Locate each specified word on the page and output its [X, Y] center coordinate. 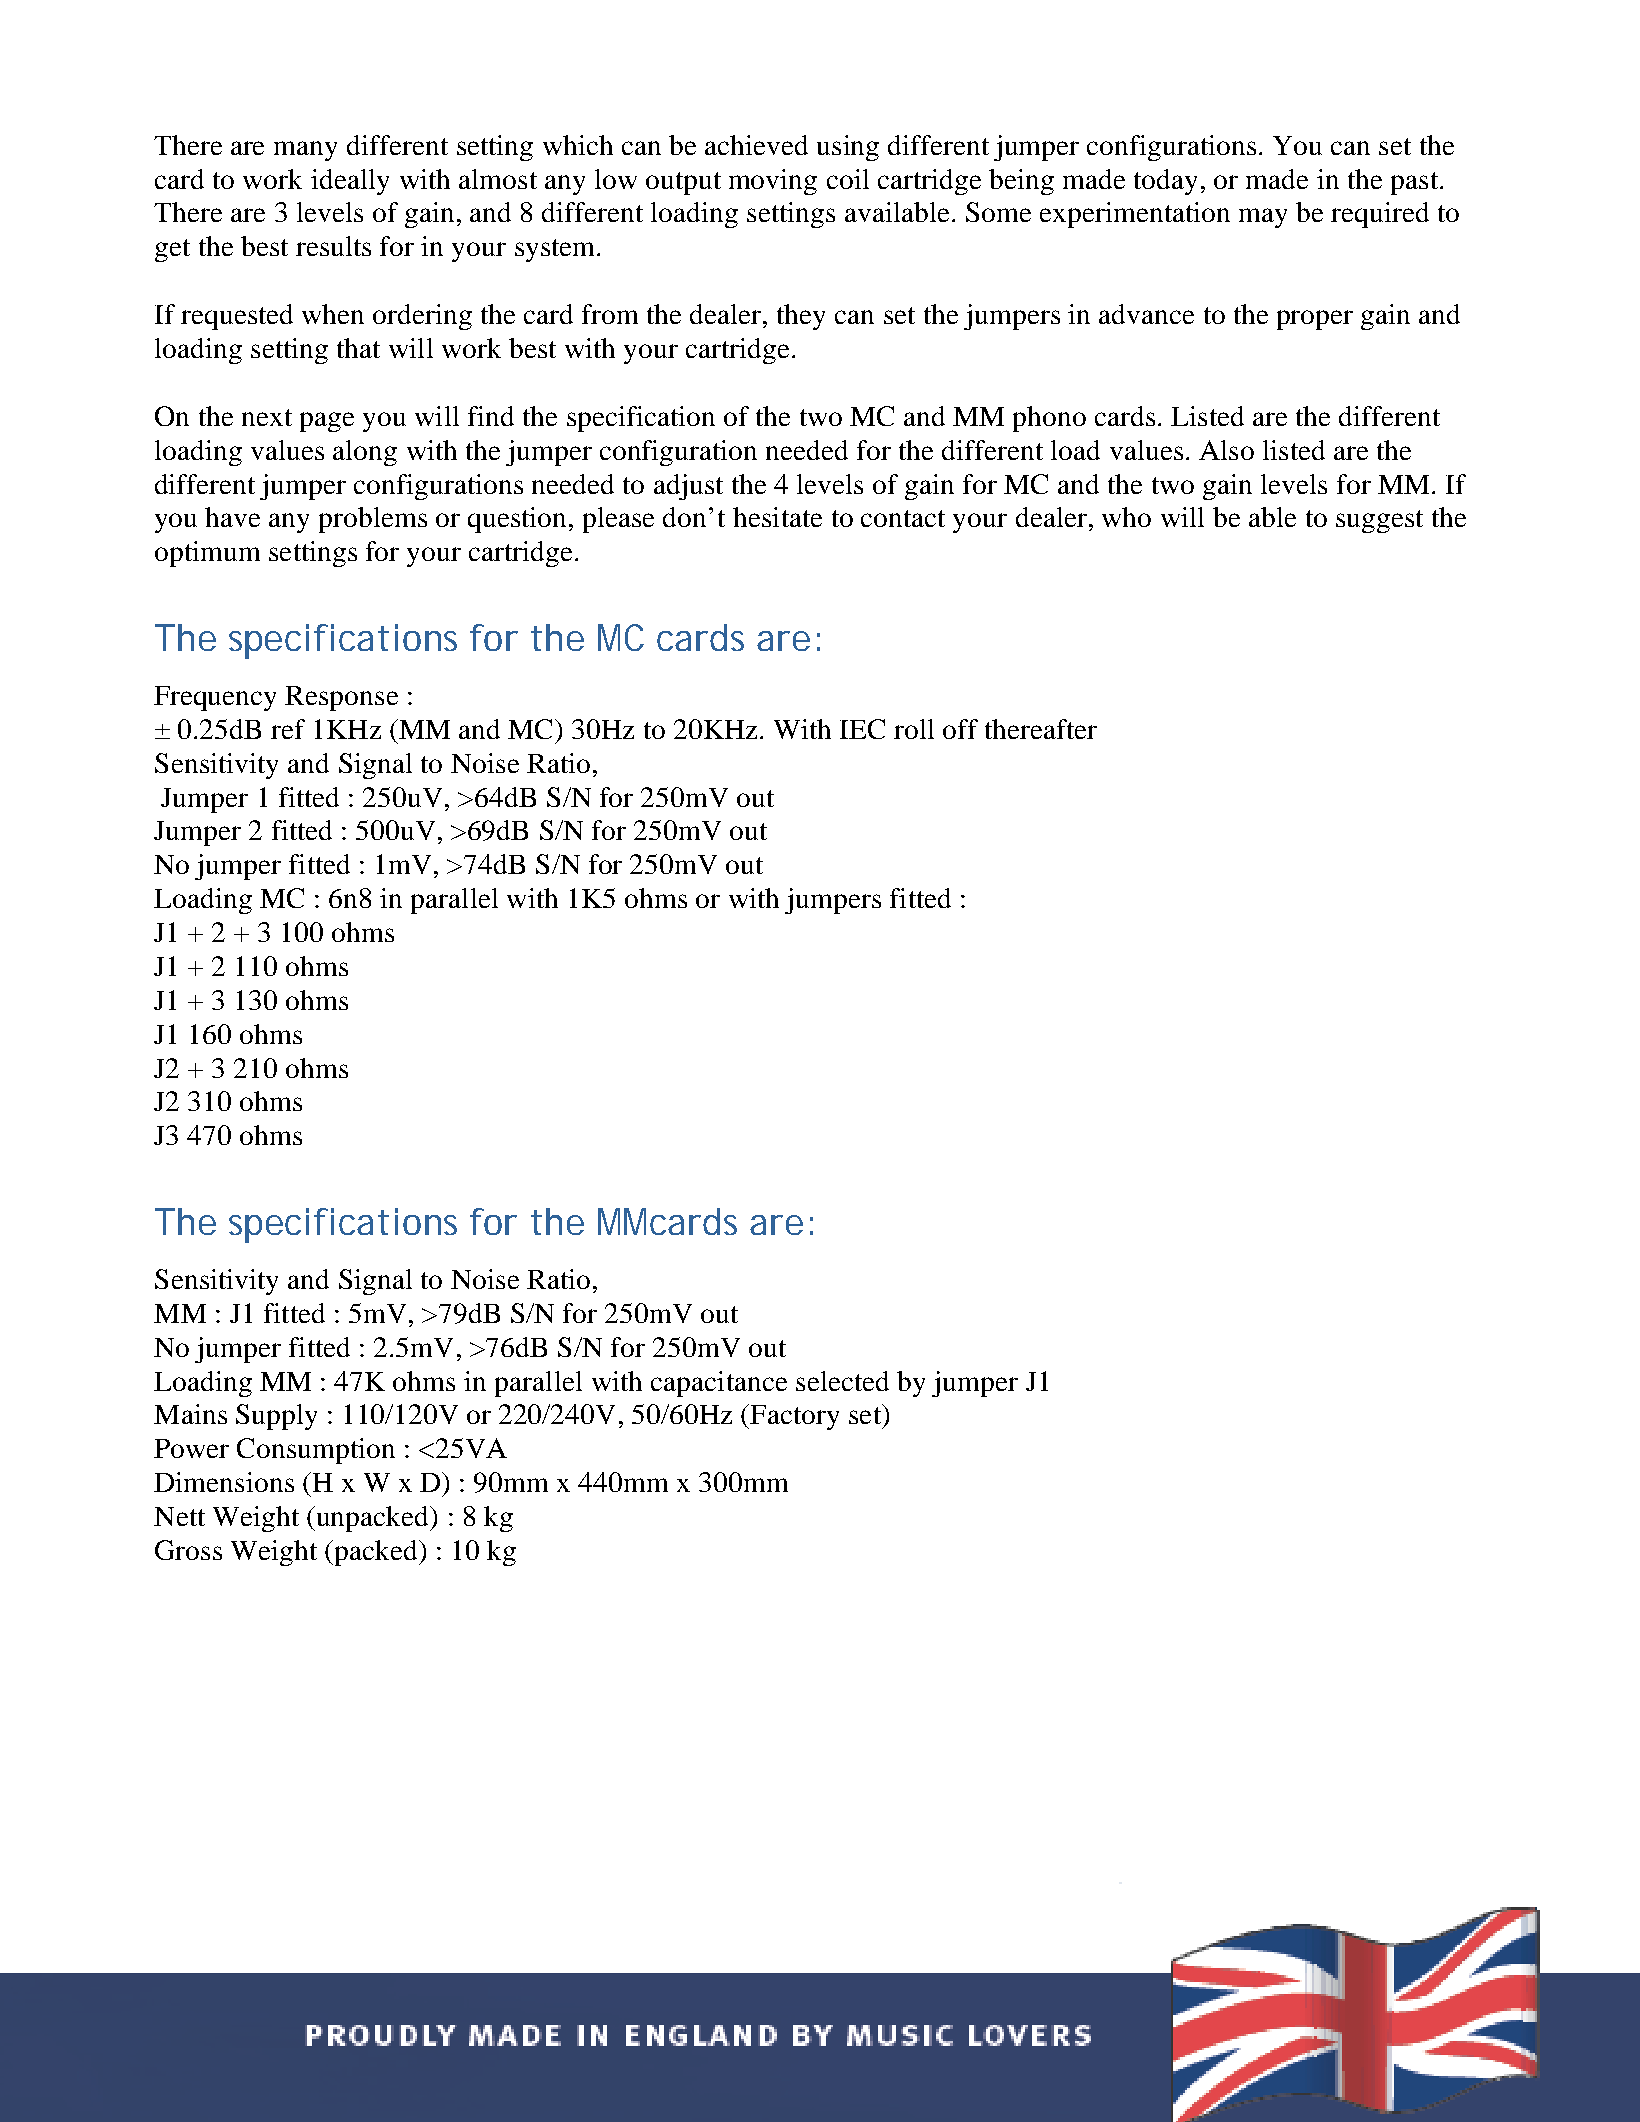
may [1263, 218]
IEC [862, 729]
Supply [276, 1417]
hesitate [777, 517]
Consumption [316, 1451]
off [960, 729]
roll [914, 729]
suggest [1379, 521]
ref [288, 729]
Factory [793, 1417]
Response [341, 698]
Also [1226, 450]
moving [773, 182]
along [365, 453]
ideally [350, 182]
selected [842, 1381]
